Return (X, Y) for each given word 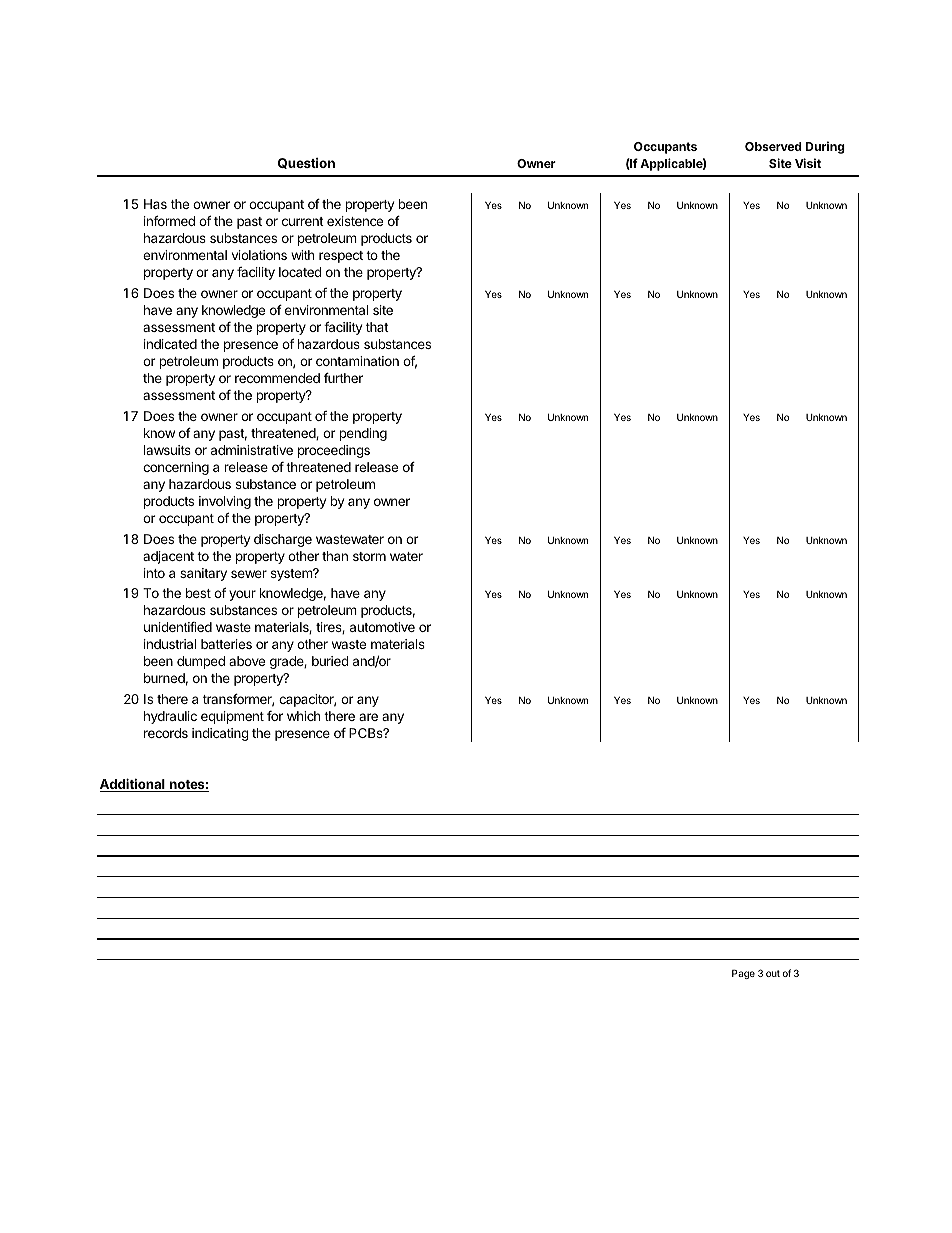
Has (155, 204)
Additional (133, 785)
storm (369, 556)
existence (355, 221)
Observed (773, 146)
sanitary (203, 574)
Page (743, 974)
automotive (382, 627)
